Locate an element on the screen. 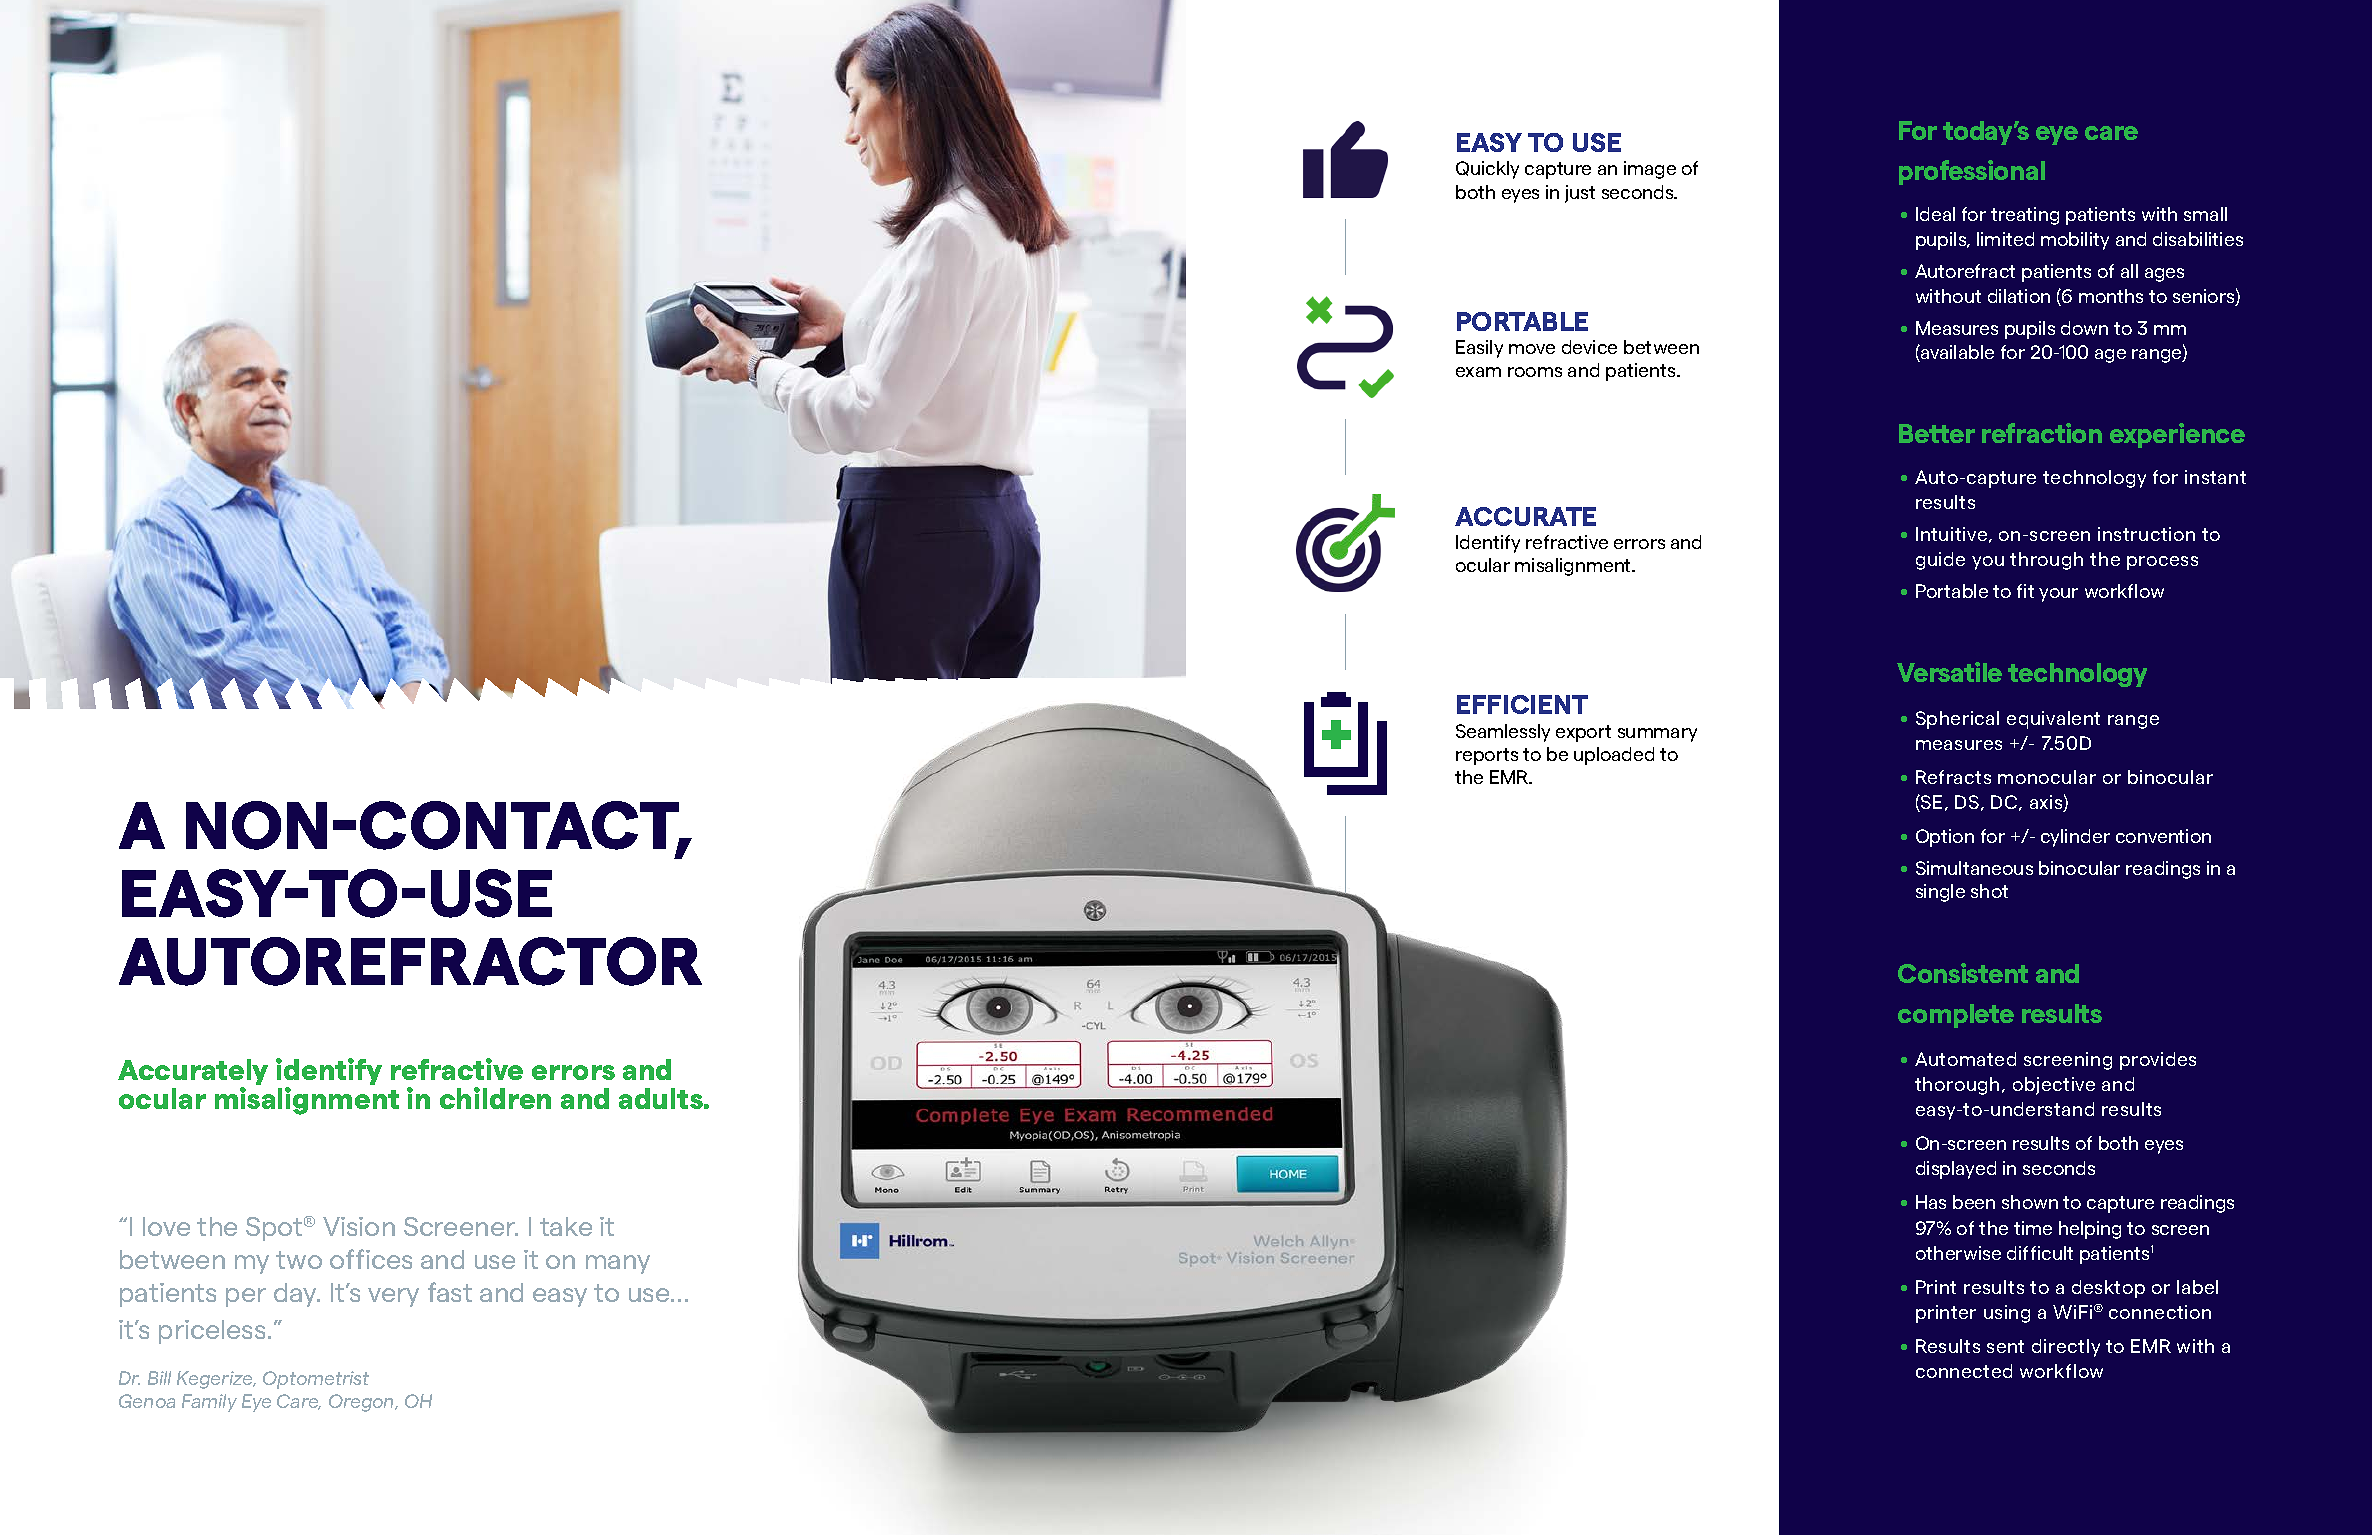  single is located at coordinates (1940, 893).
